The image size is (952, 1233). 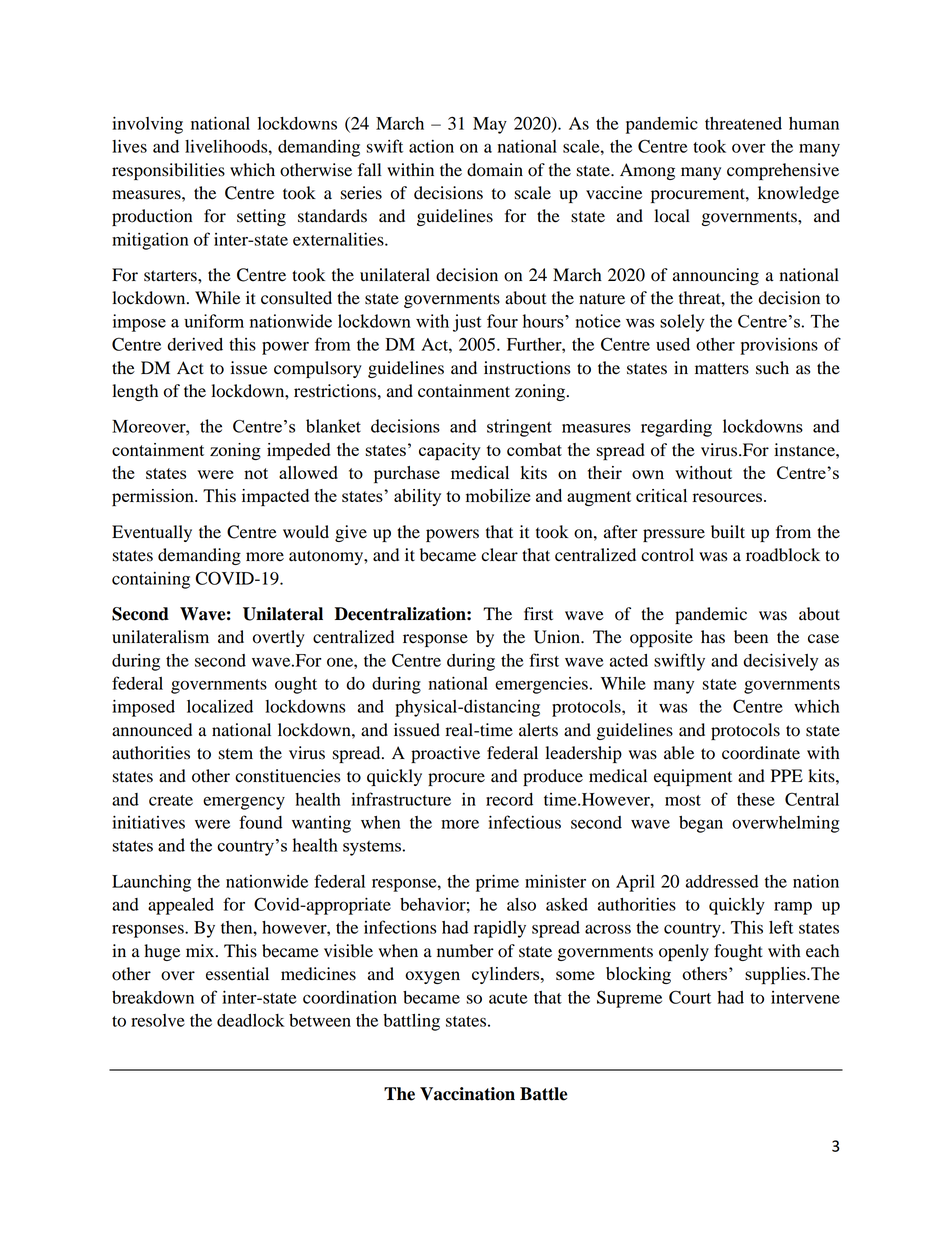 I want to click on resources, so click(x=729, y=497).
